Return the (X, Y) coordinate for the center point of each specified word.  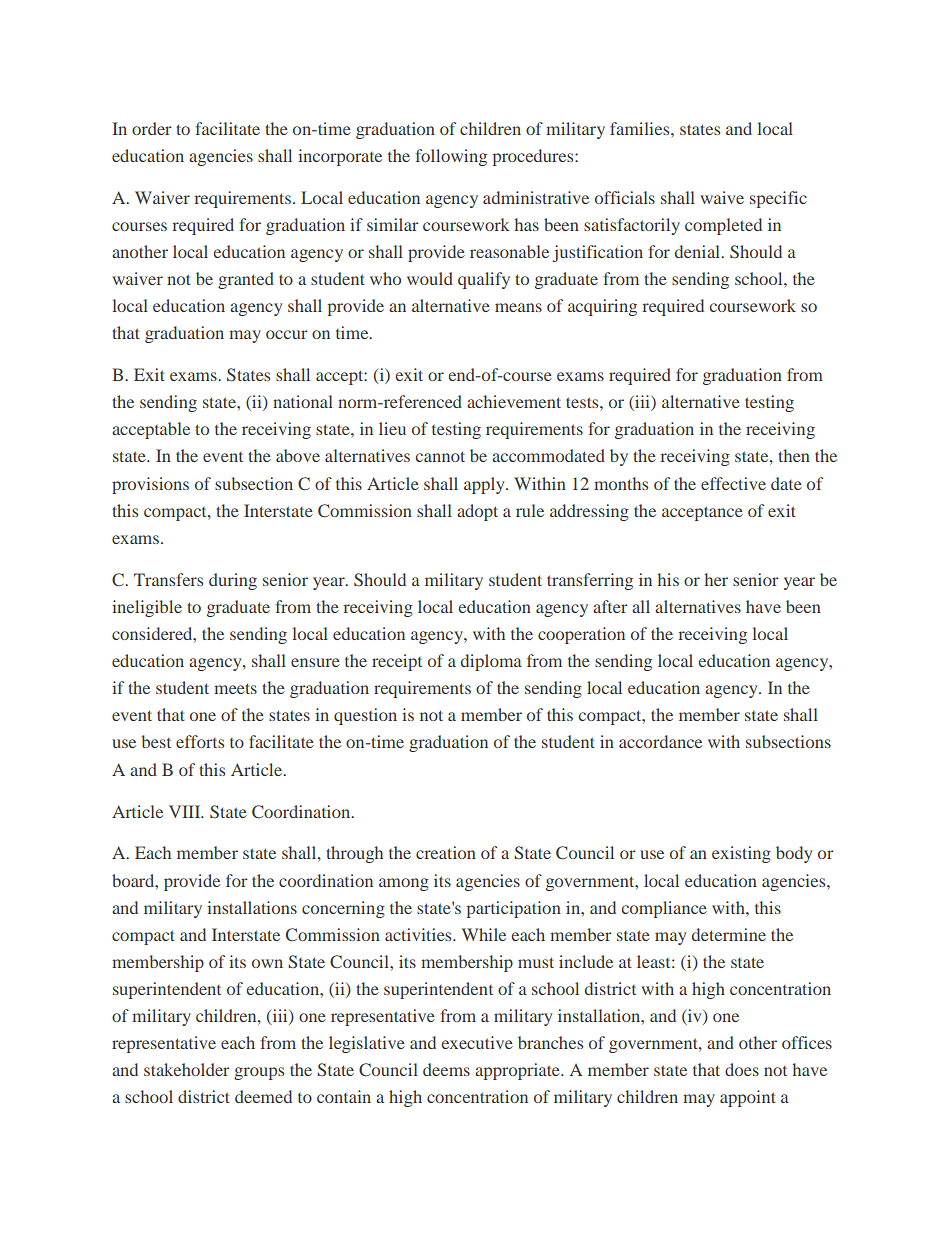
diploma (491, 662)
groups (259, 1073)
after (610, 606)
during (233, 581)
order (152, 128)
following (451, 157)
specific (778, 199)
